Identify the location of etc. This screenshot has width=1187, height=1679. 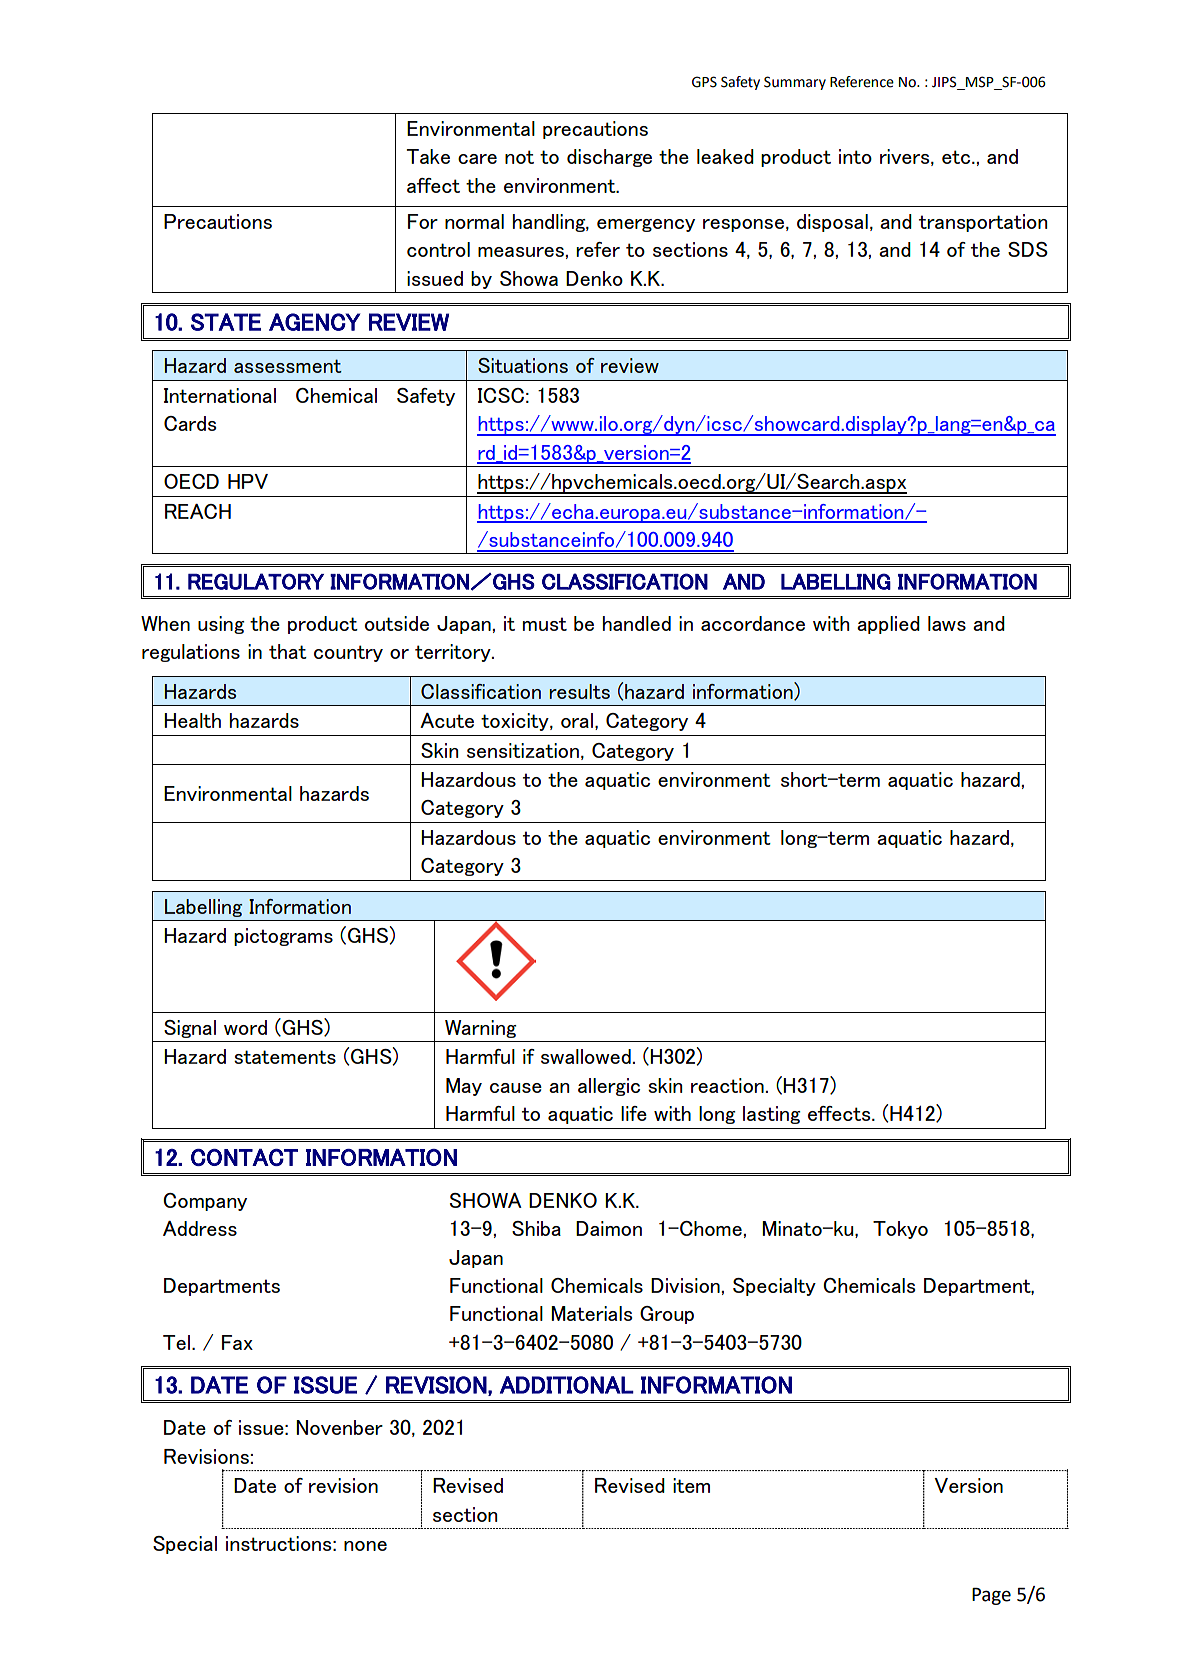
(957, 157).
